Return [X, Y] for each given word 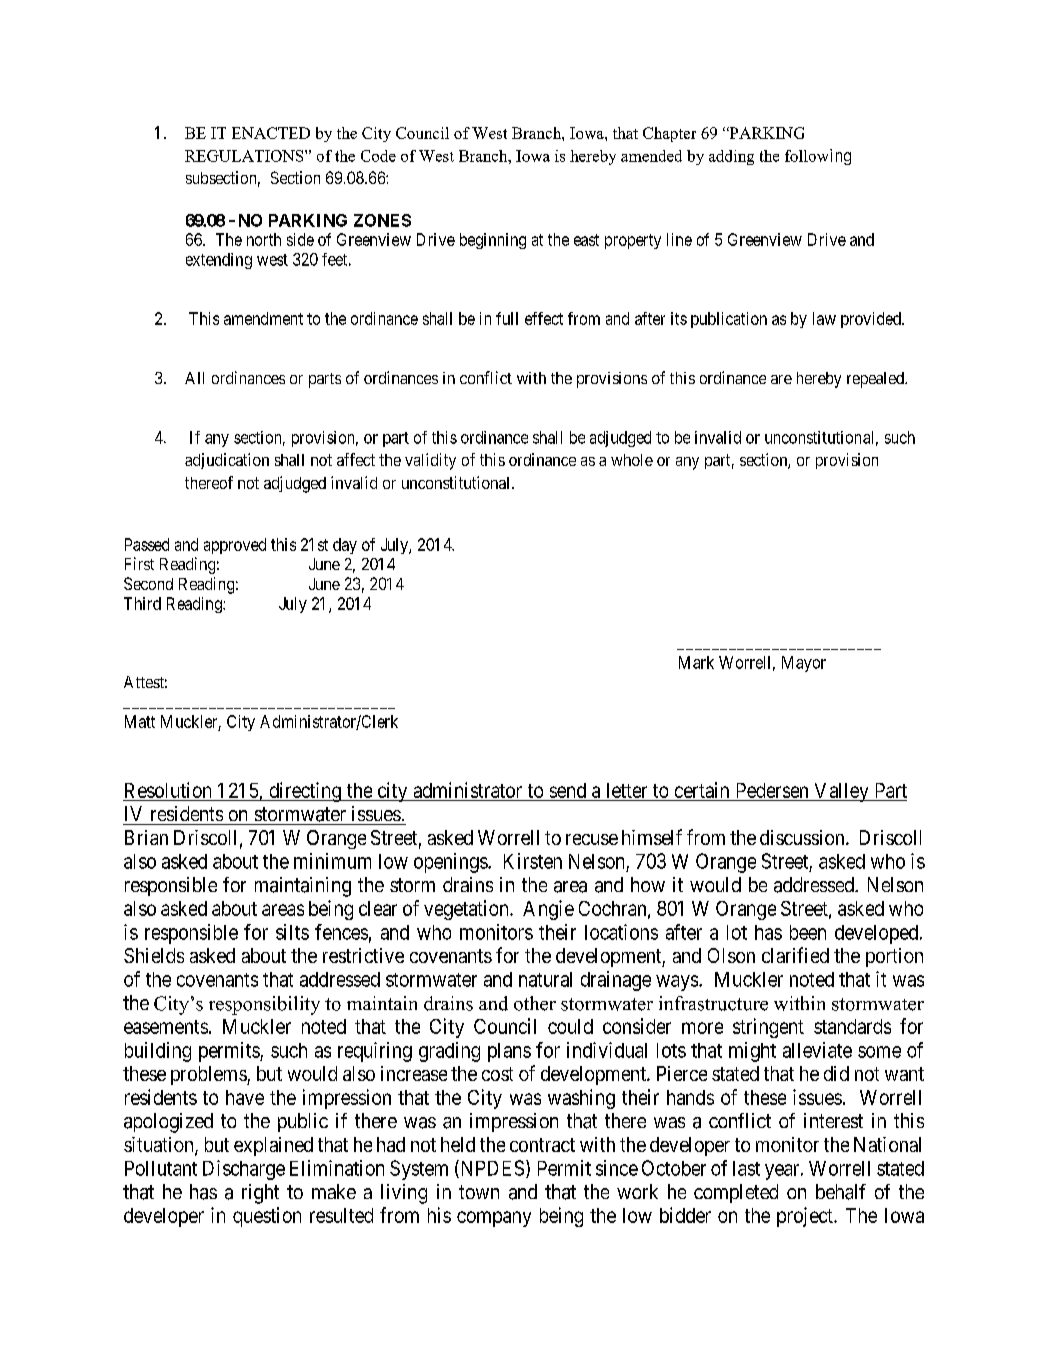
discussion [803, 837]
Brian [146, 837]
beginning [493, 241]
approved [235, 546]
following [818, 157]
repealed [876, 380]
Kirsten [533, 861]
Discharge [244, 1170]
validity [430, 461]
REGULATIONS [245, 156]
